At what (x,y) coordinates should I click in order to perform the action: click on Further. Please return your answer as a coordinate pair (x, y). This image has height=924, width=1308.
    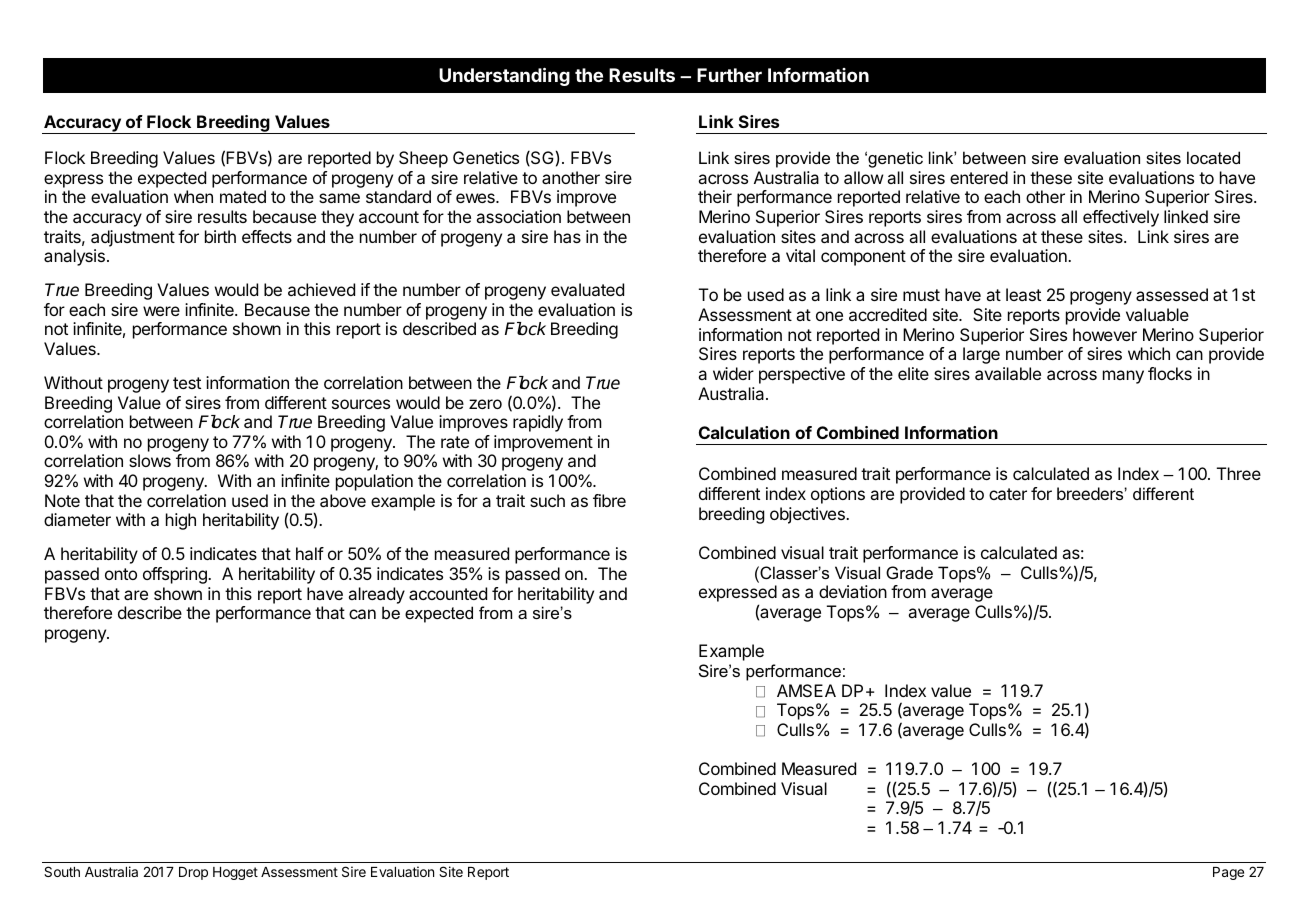
    Looking at the image, I should click on (729, 75).
